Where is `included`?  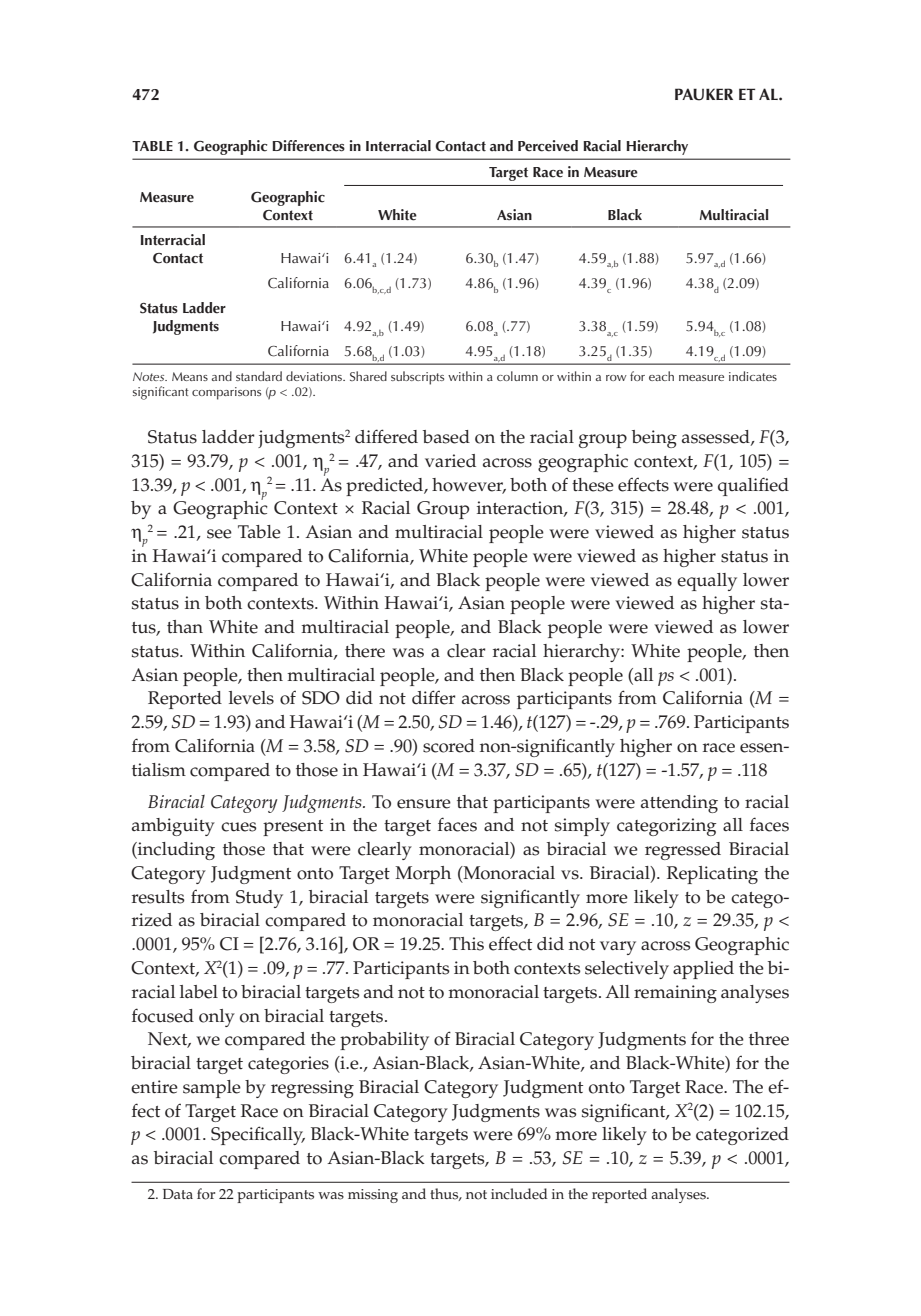 included is located at coordinates (519, 1194).
